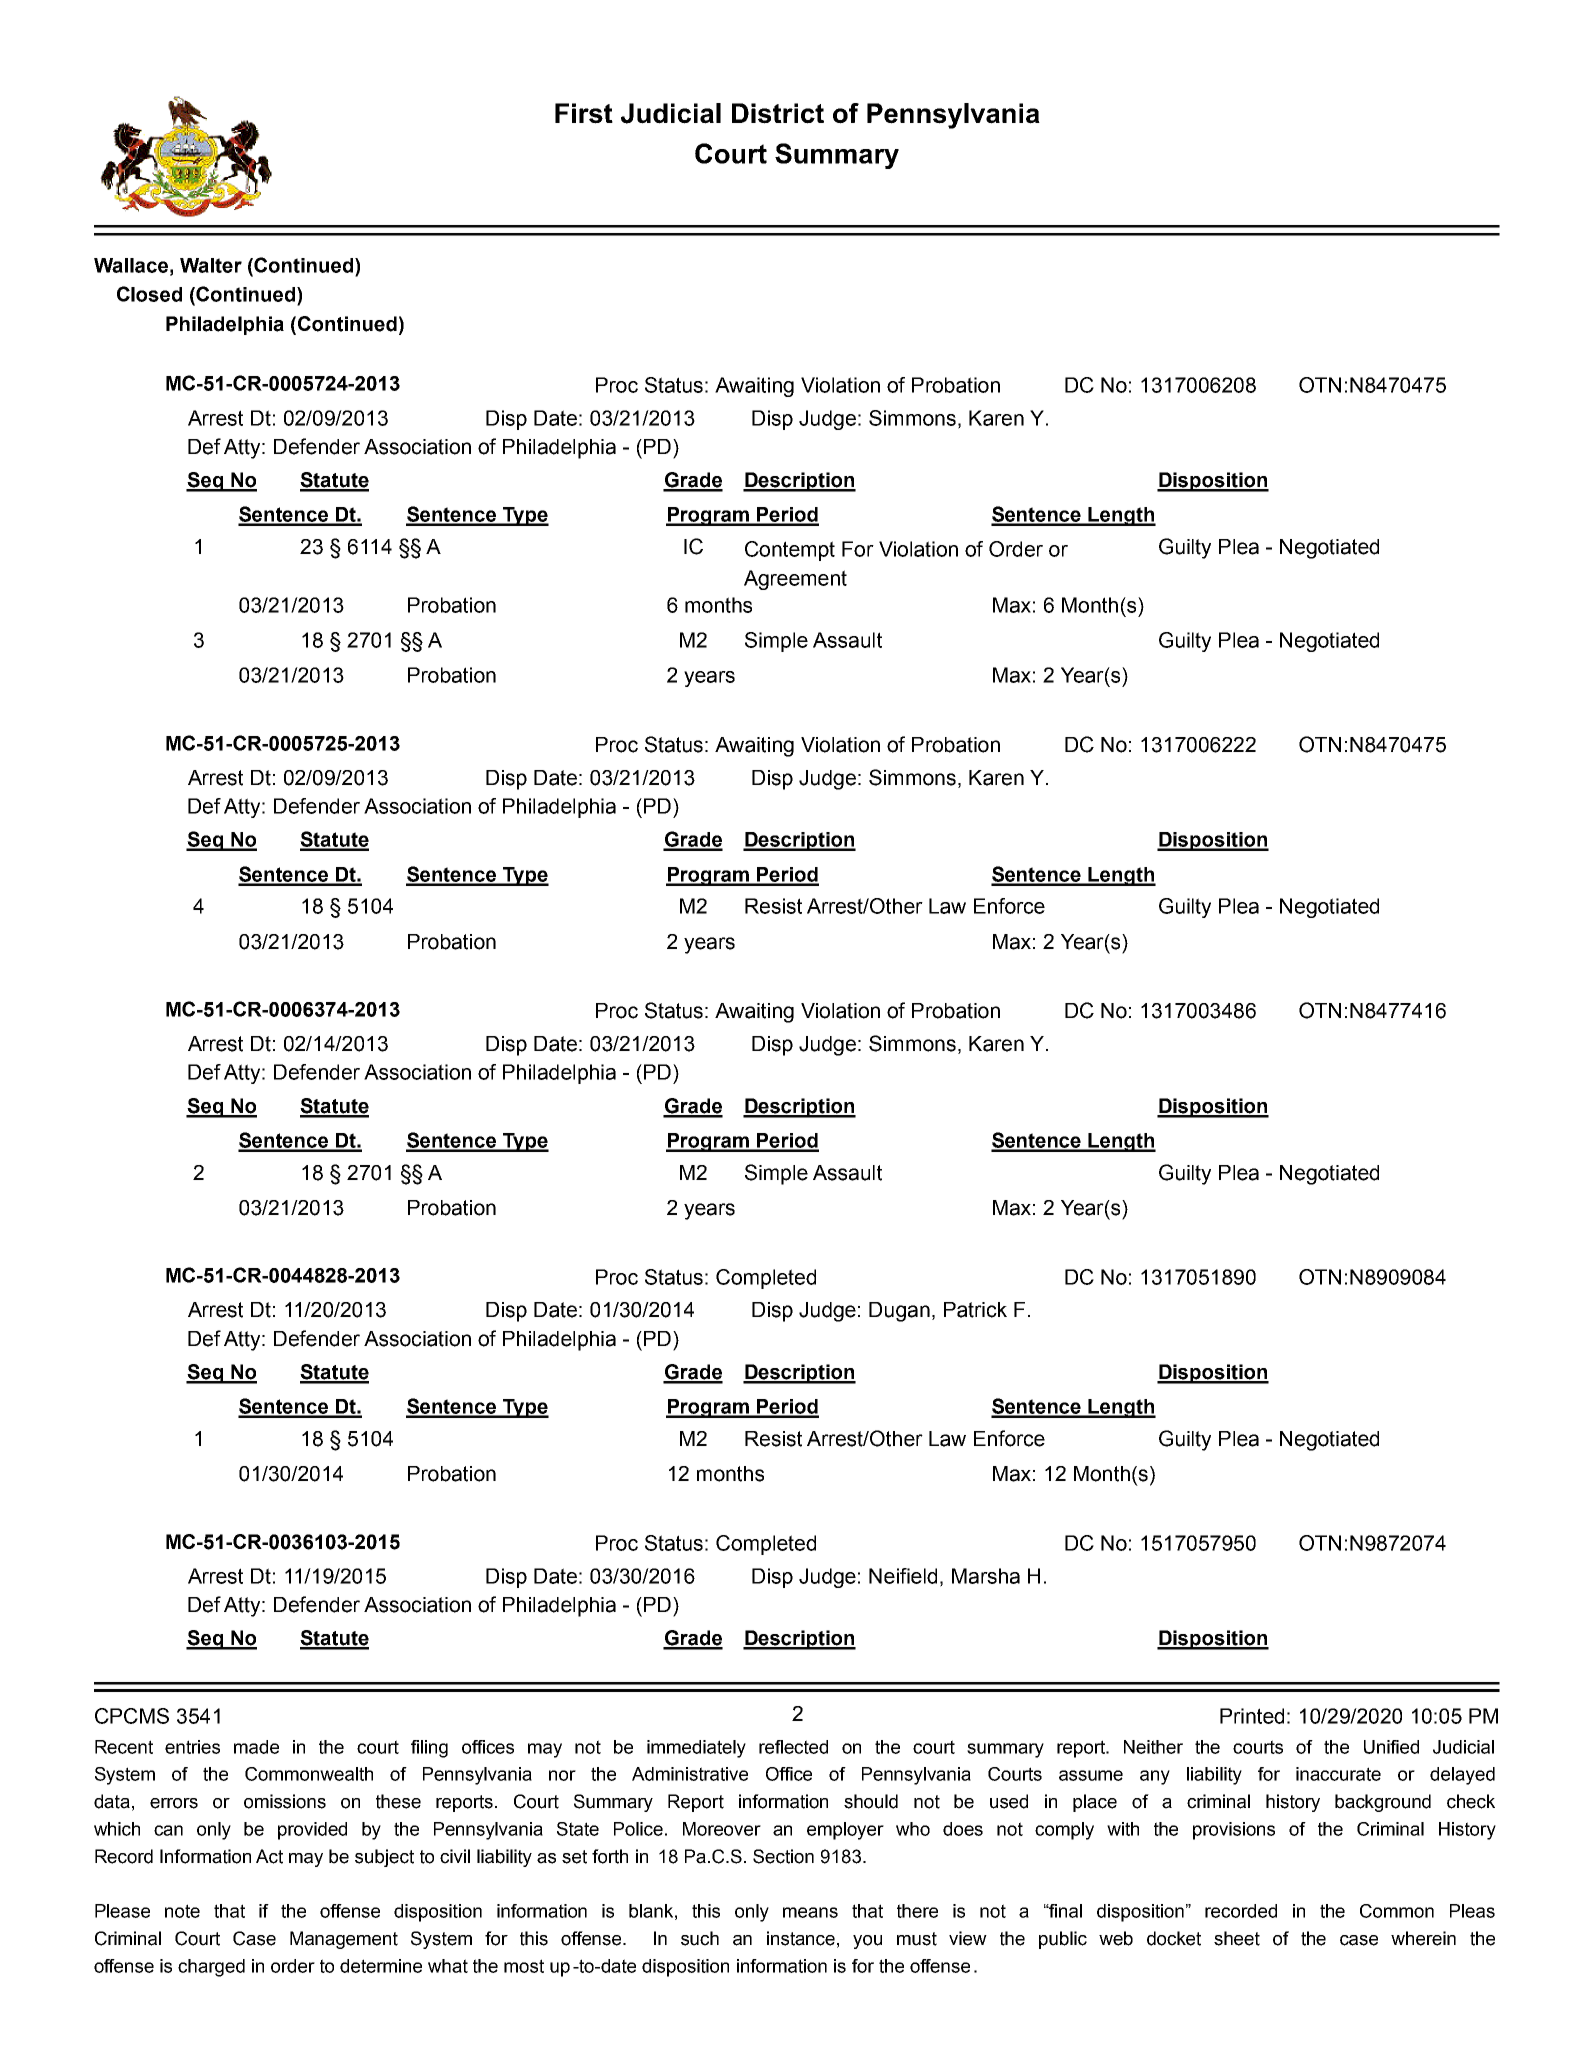 The height and width of the image is (2065, 1596). What do you see at coordinates (1237, 1938) in the image?
I see `sheet` at bounding box center [1237, 1938].
